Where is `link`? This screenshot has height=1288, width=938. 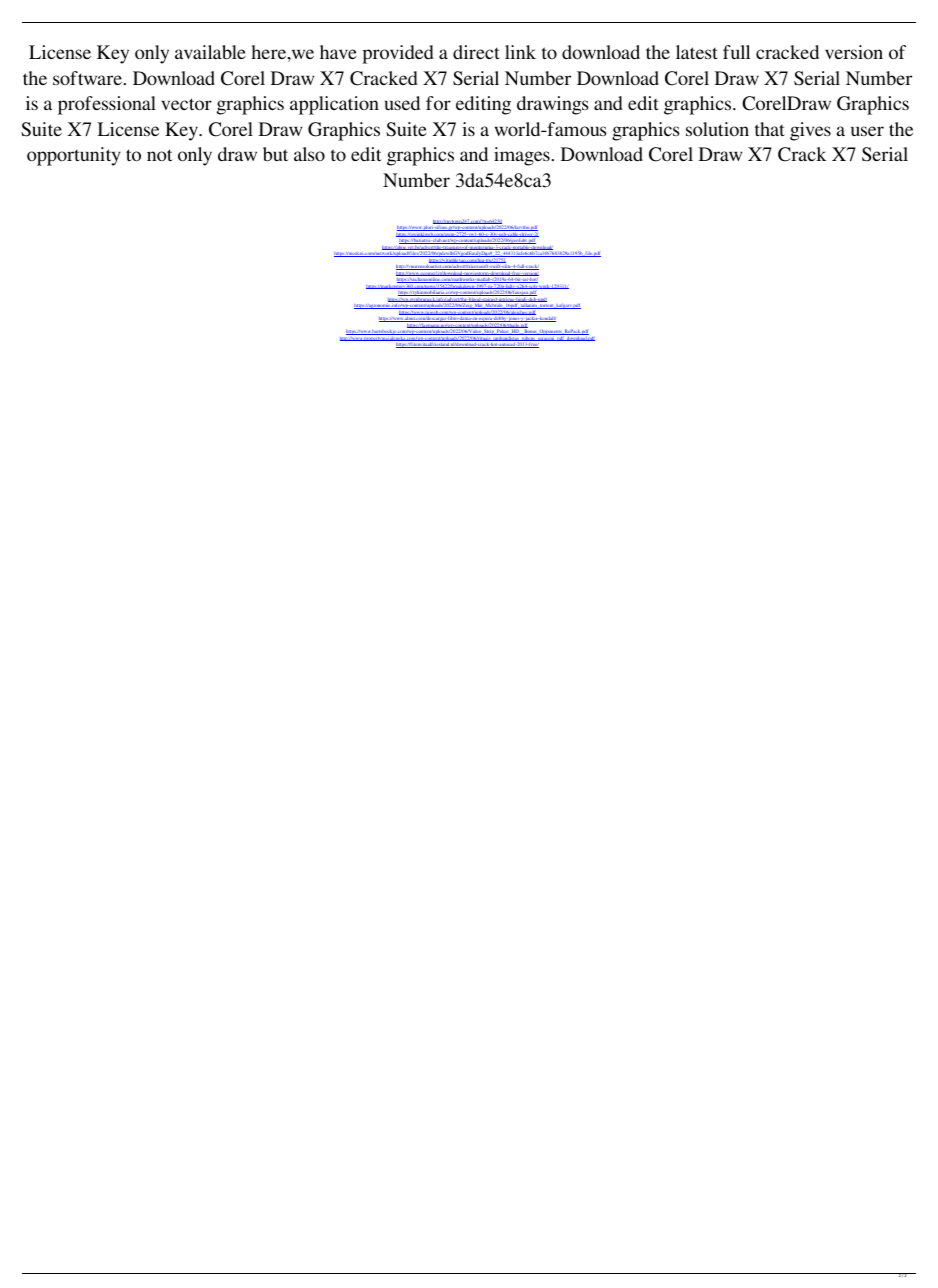
link is located at coordinates (520, 52).
